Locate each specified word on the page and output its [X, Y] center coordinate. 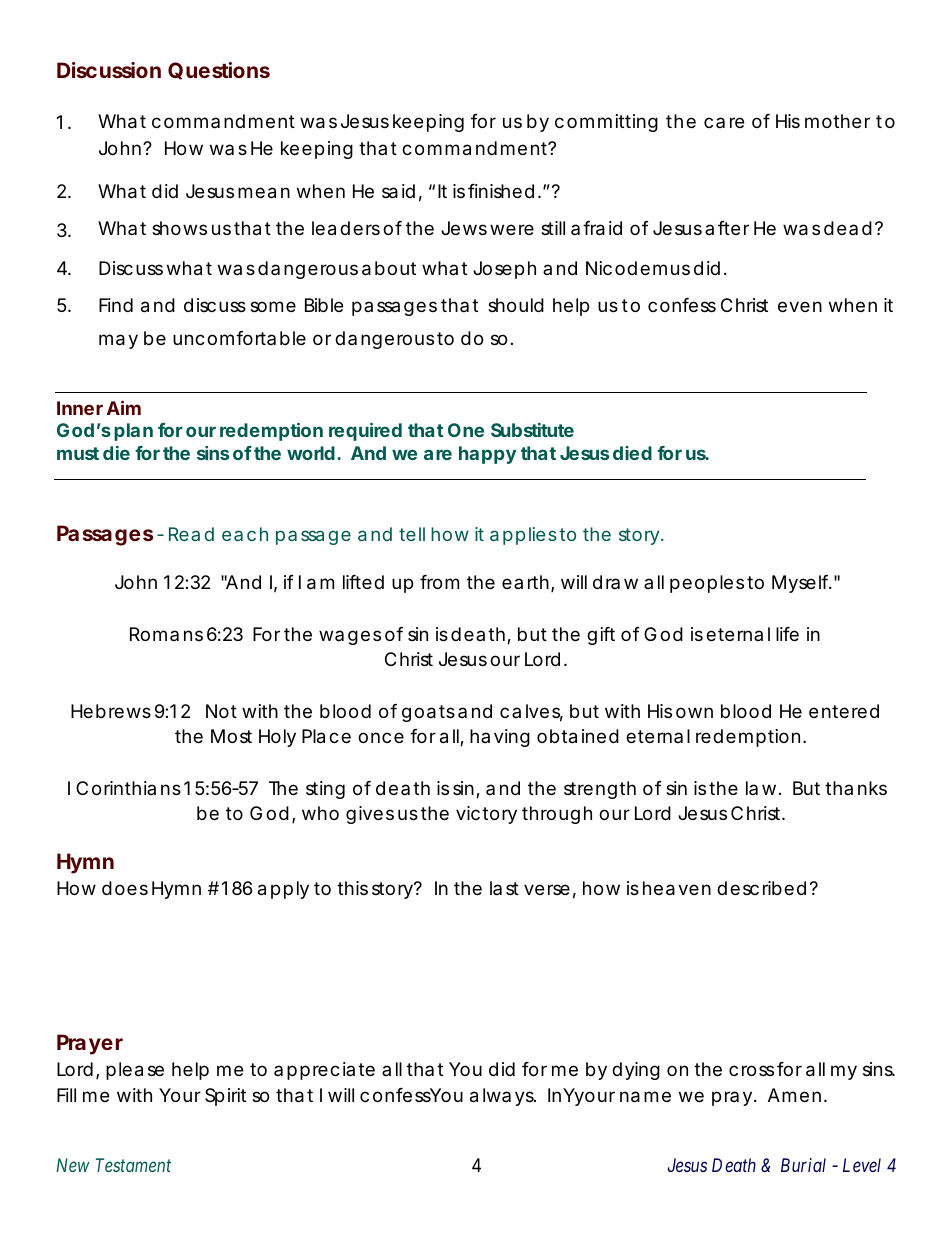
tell [412, 534]
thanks [856, 788]
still [553, 228]
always [502, 1097]
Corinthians [128, 788]
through [557, 815]
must [78, 453]
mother [837, 121]
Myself [801, 584]
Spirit [225, 1097]
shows [179, 228]
